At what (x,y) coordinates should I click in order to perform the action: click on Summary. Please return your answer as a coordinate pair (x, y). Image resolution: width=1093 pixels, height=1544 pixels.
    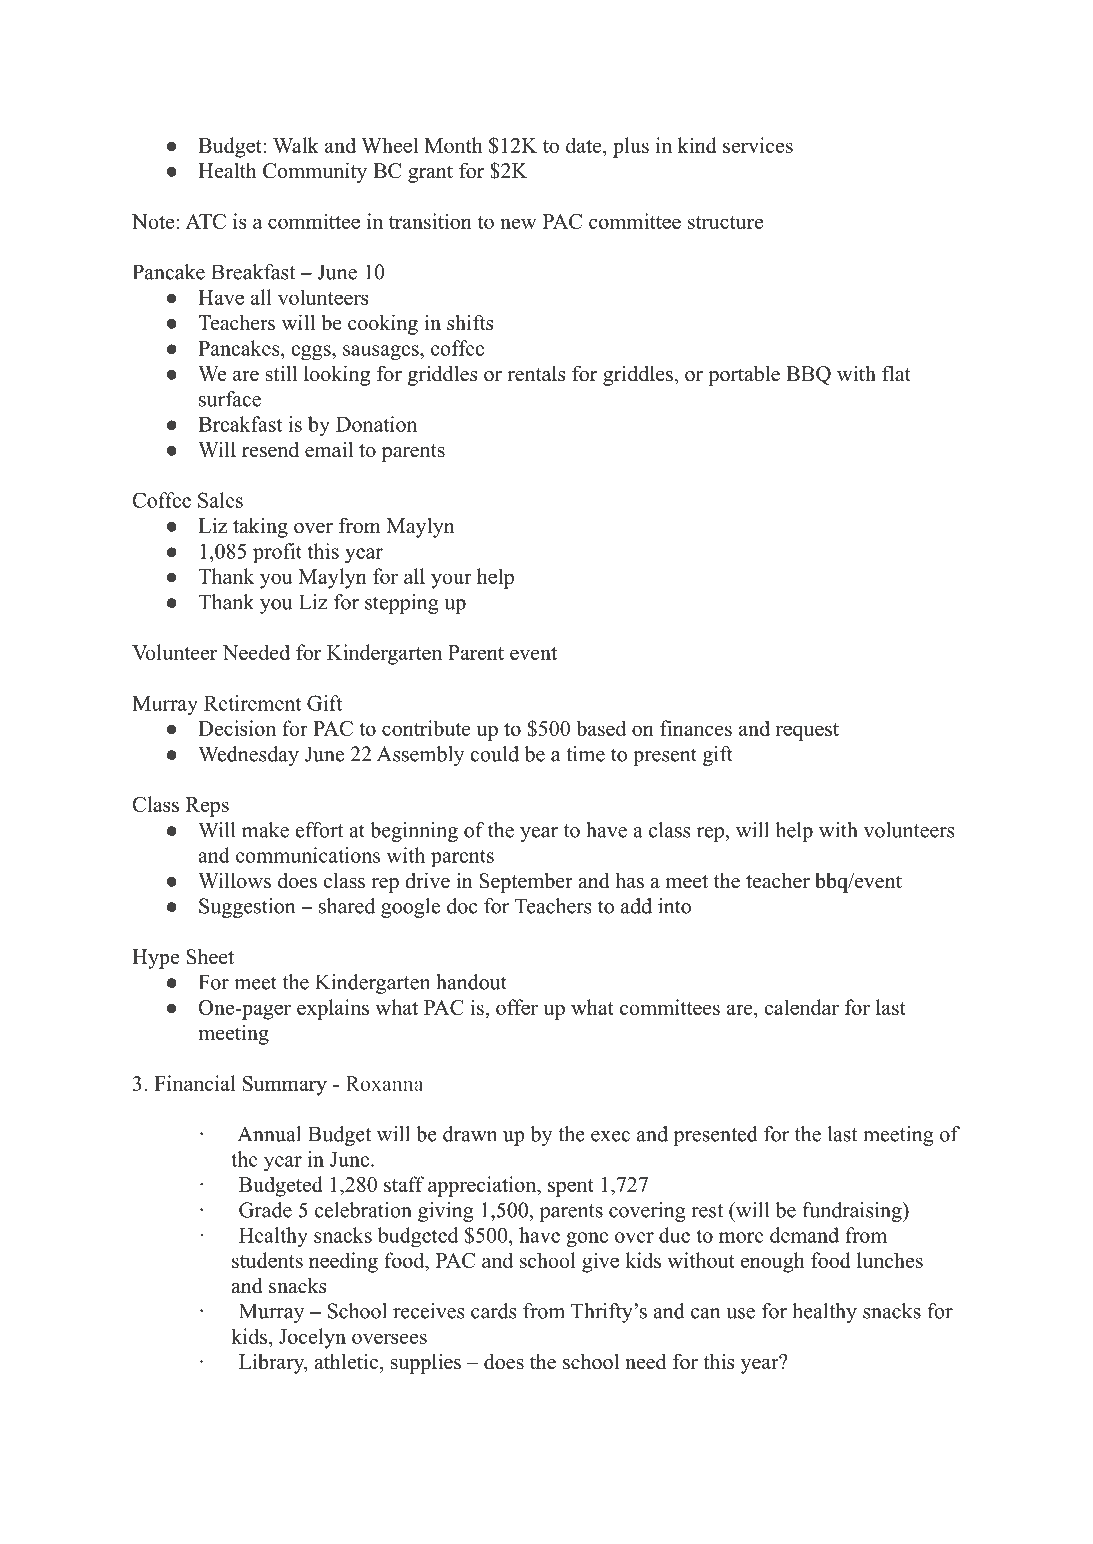
    Looking at the image, I should click on (285, 1086).
